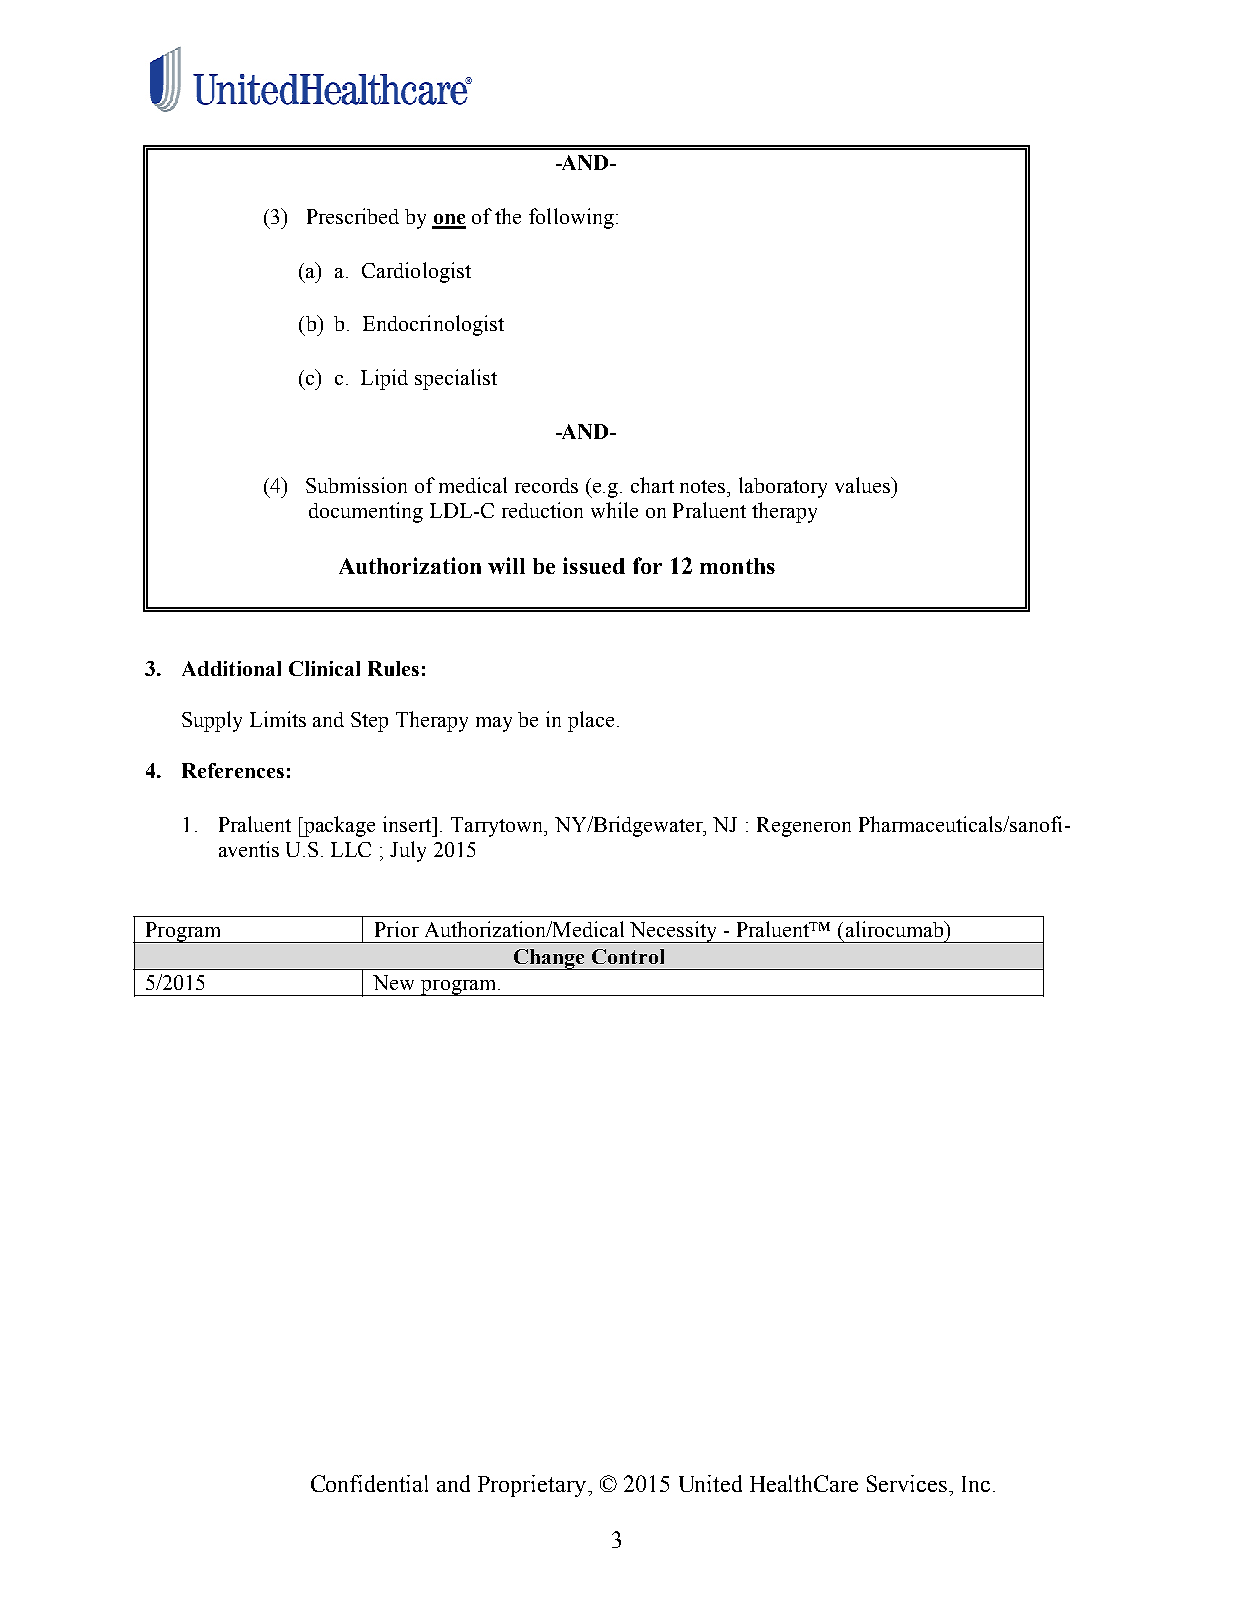  Describe the element at coordinates (393, 982) in the image. I see `New` at that location.
